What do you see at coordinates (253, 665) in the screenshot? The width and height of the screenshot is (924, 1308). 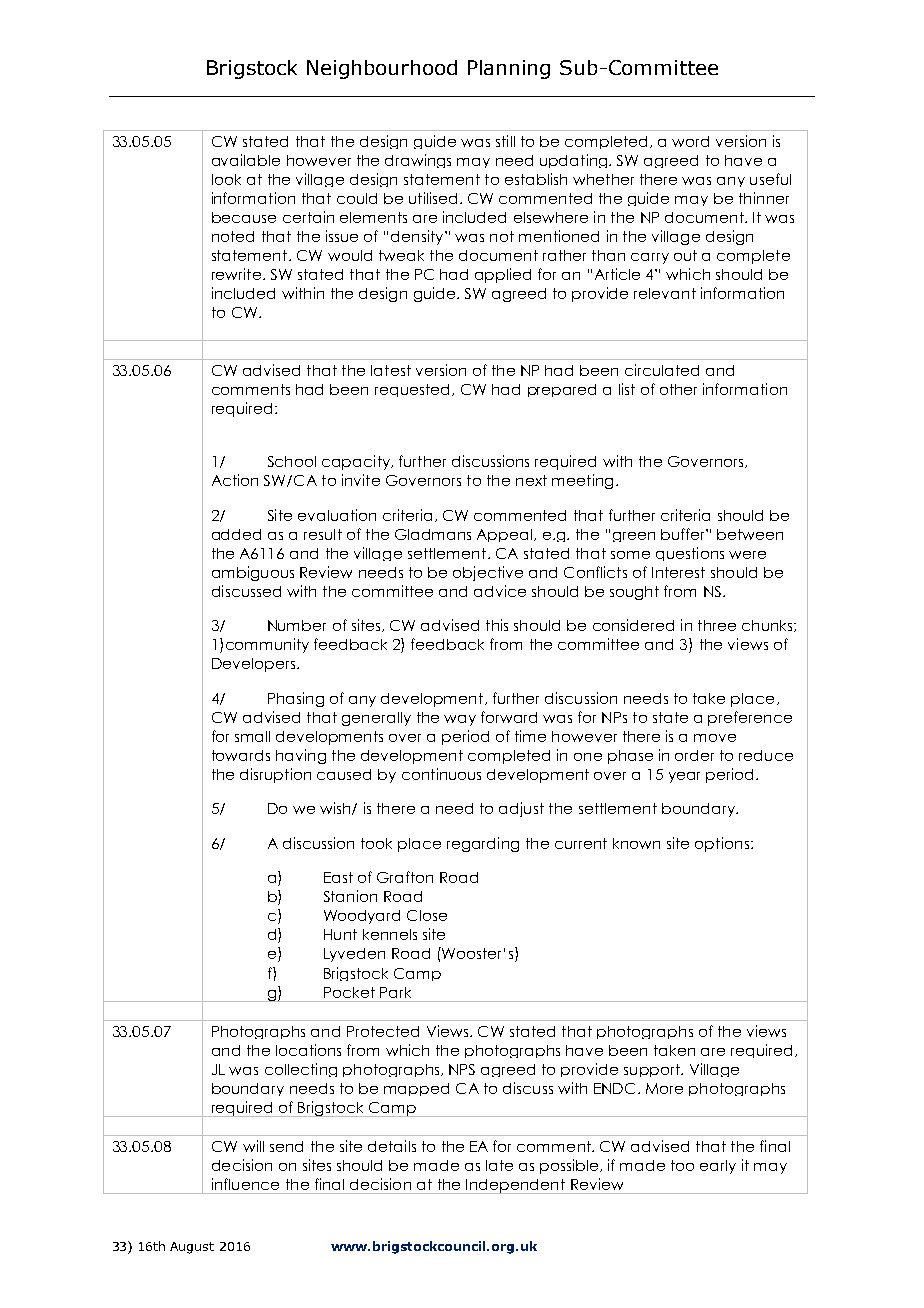 I see `Developers` at bounding box center [253, 665].
